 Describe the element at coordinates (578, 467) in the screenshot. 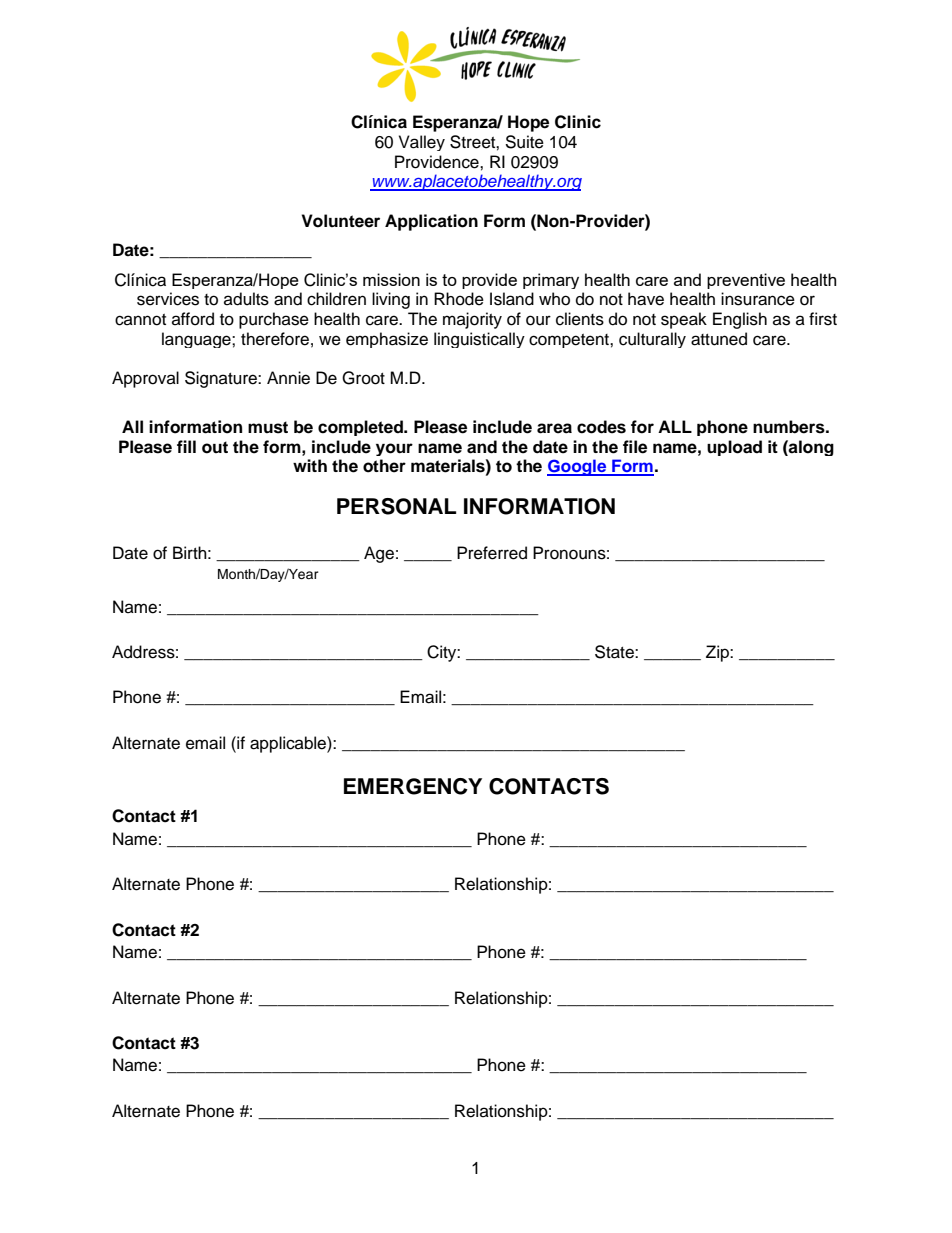

I see `Google` at that location.
